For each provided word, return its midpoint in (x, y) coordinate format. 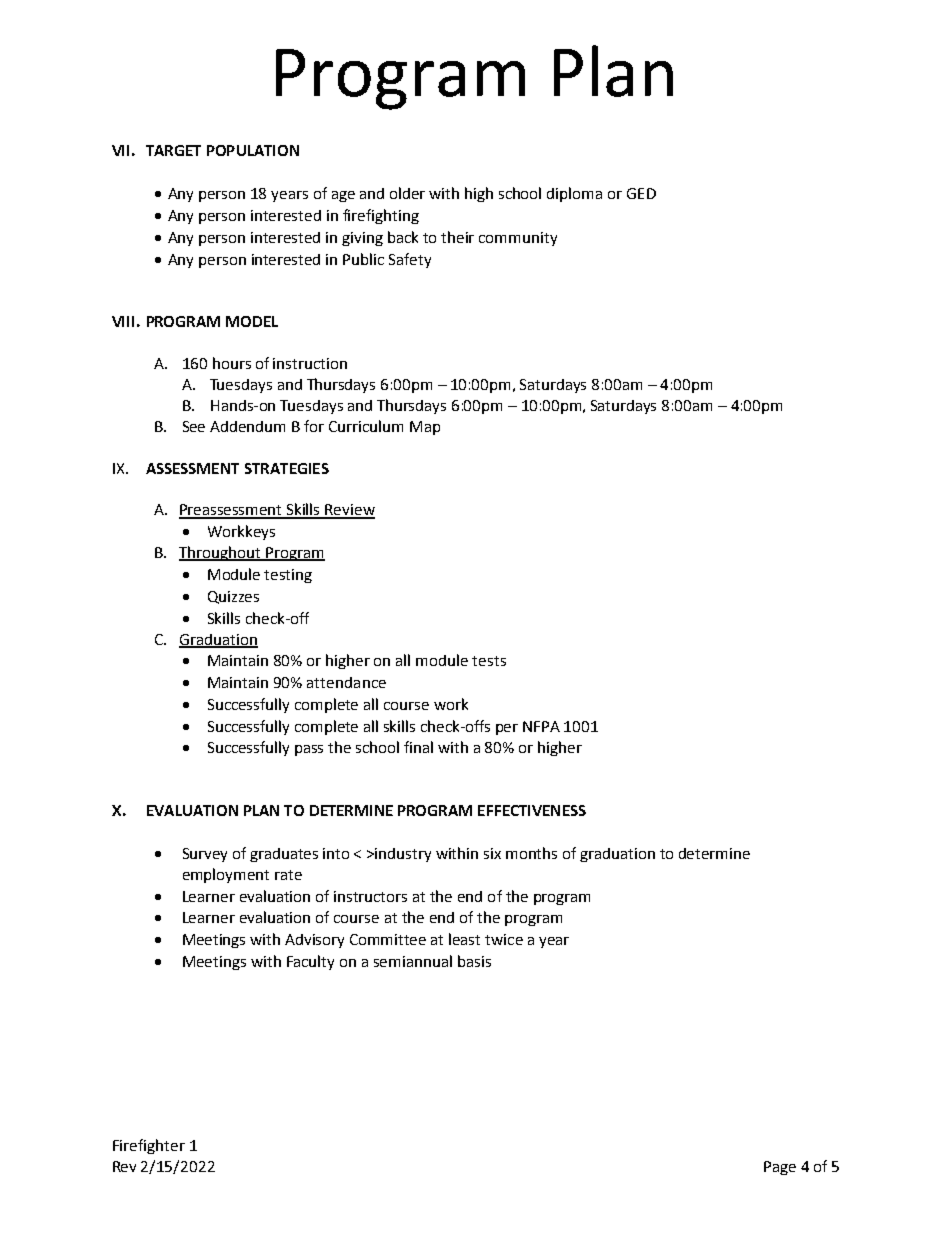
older (407, 193)
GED (641, 193)
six (492, 853)
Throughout (221, 553)
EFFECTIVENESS (532, 810)
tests (489, 661)
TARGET (173, 150)
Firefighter (149, 1146)
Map (425, 428)
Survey (205, 855)
